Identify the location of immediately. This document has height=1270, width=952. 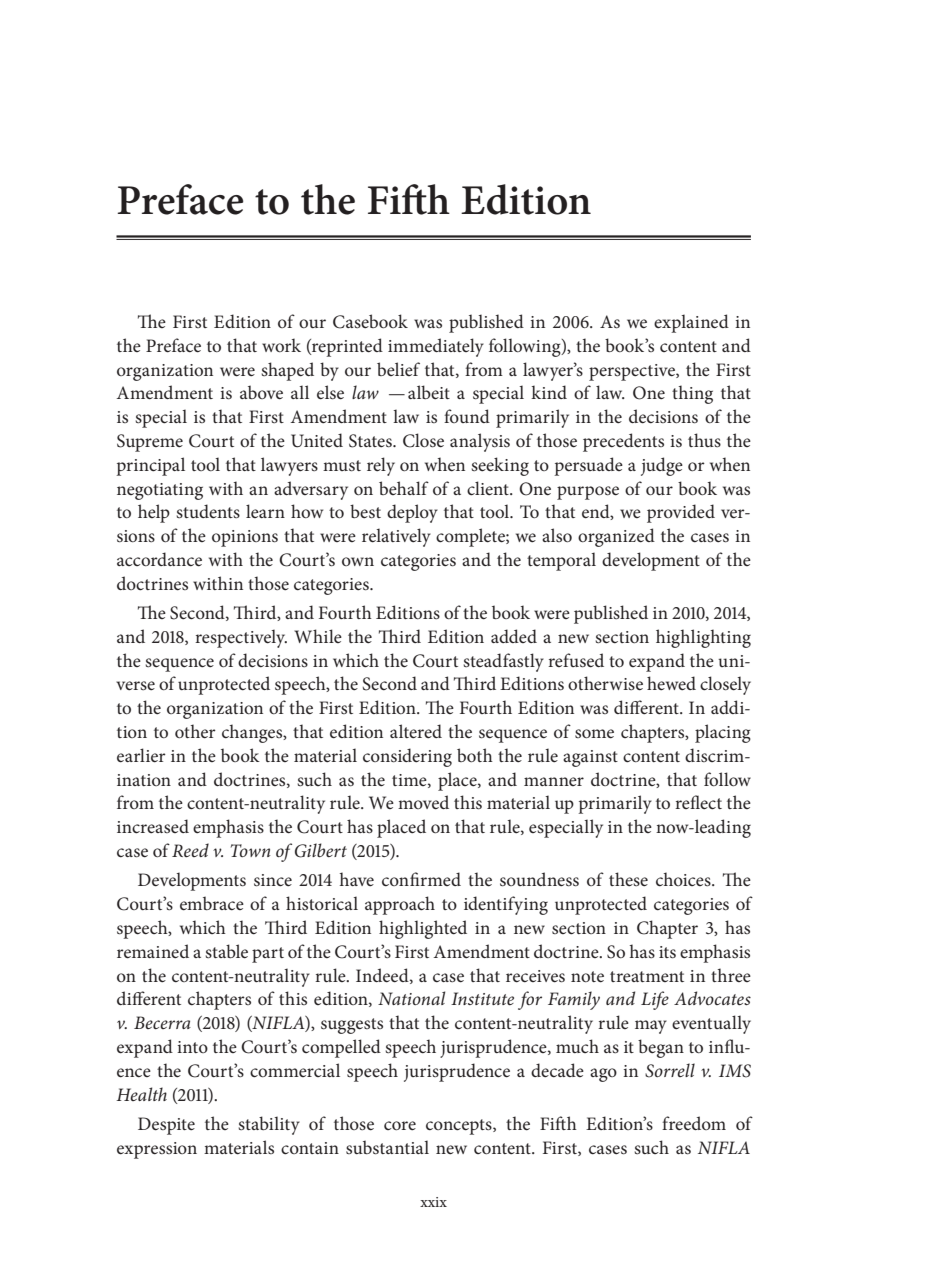
(436, 347).
